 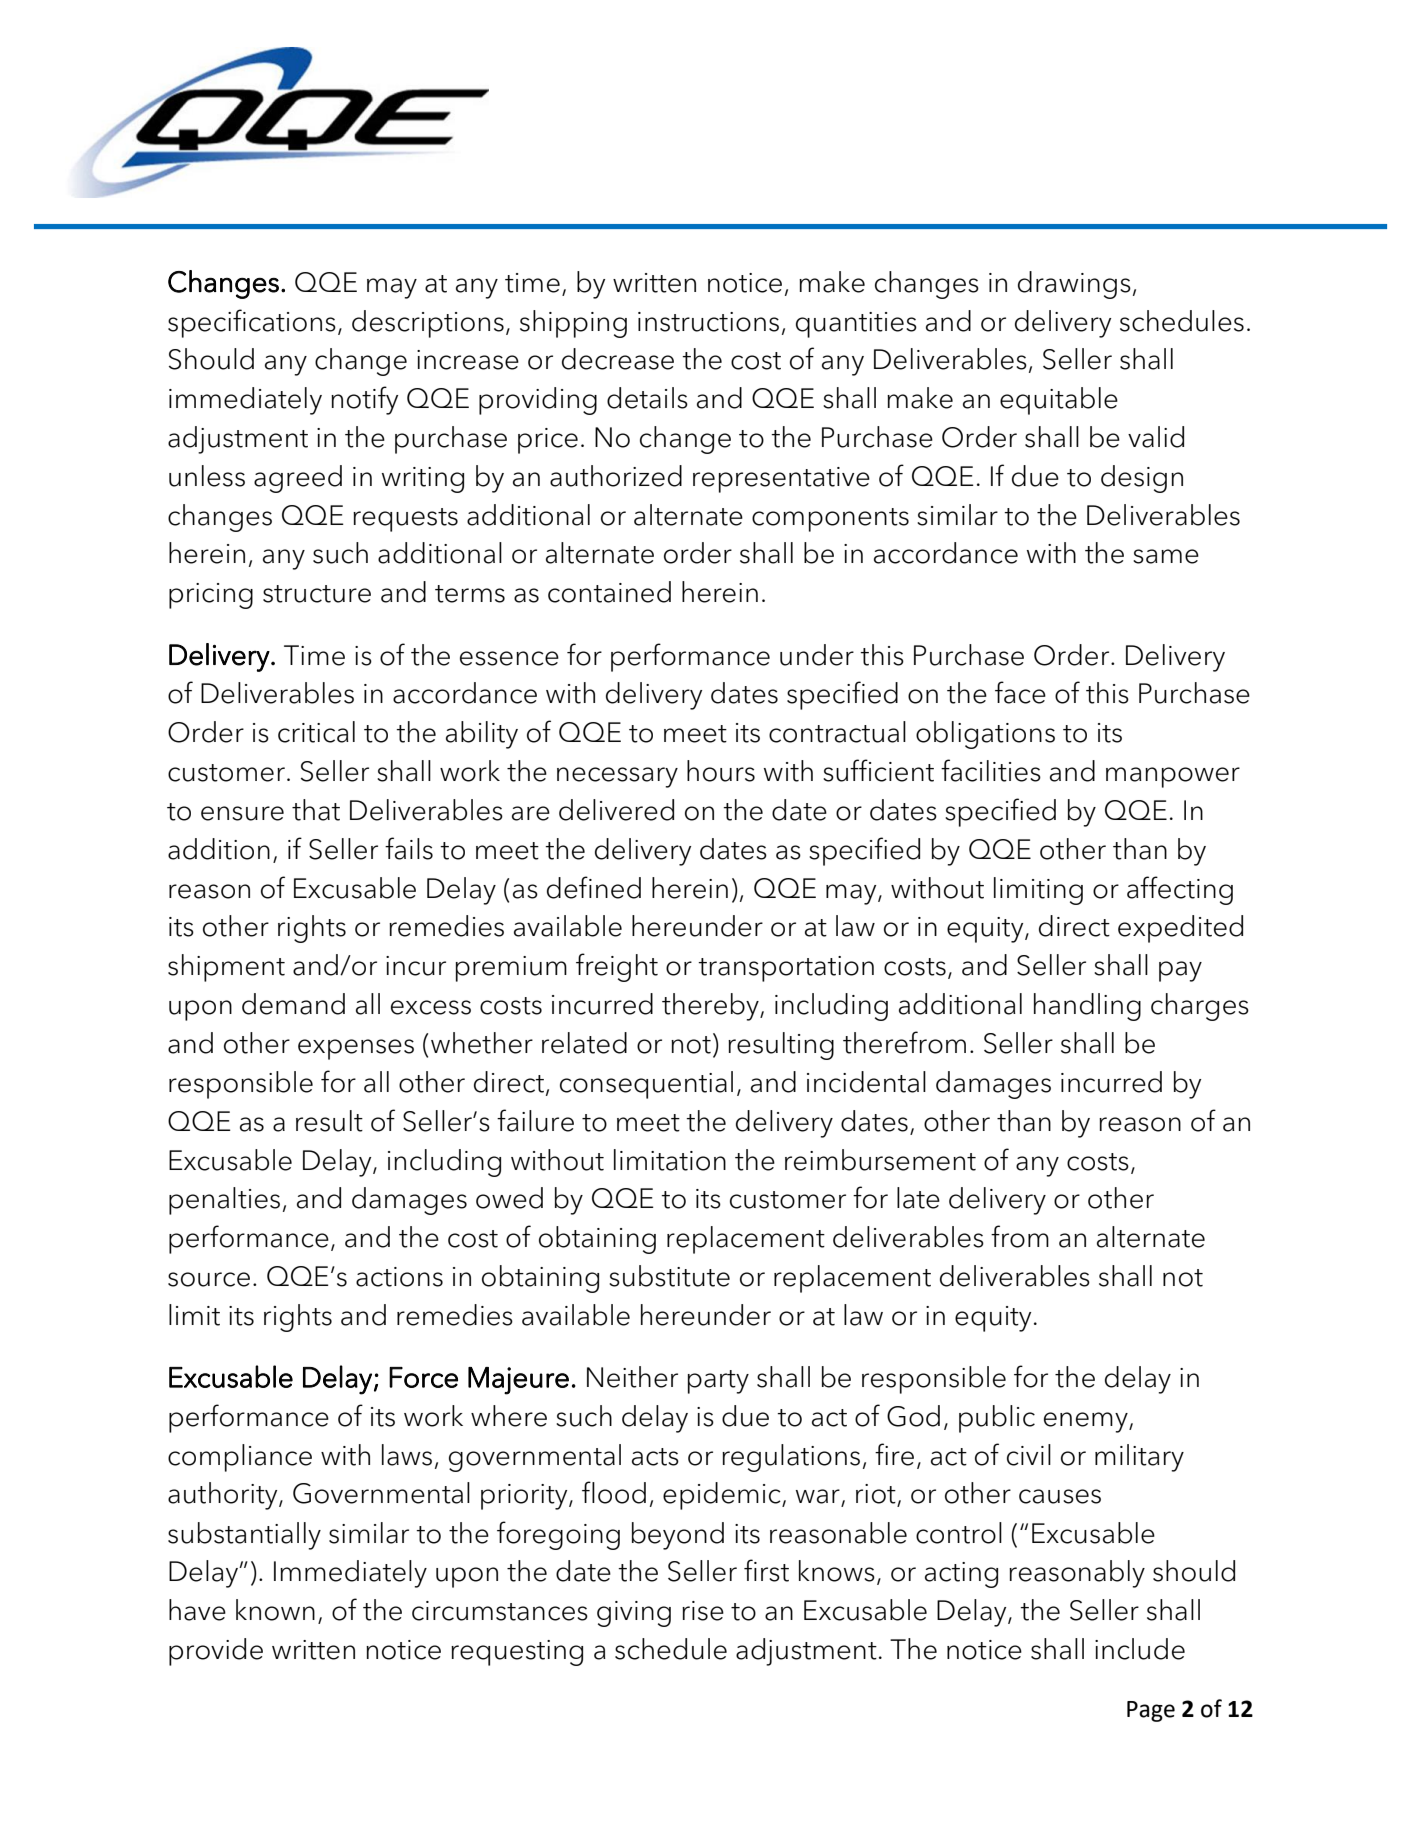 What do you see at coordinates (293, 1004) in the screenshot?
I see `demand` at bounding box center [293, 1004].
